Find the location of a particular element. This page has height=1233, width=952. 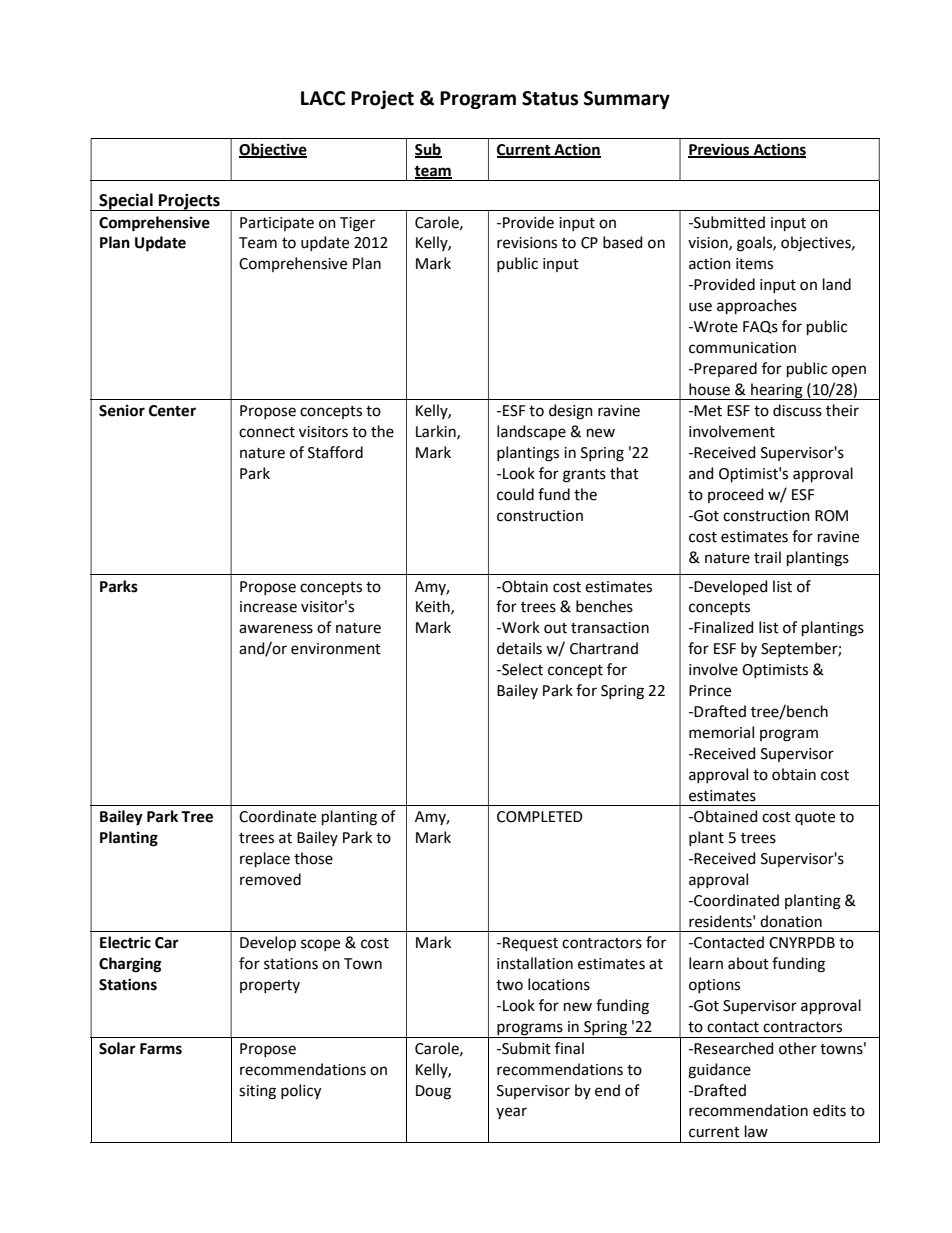

Special is located at coordinates (126, 202).
